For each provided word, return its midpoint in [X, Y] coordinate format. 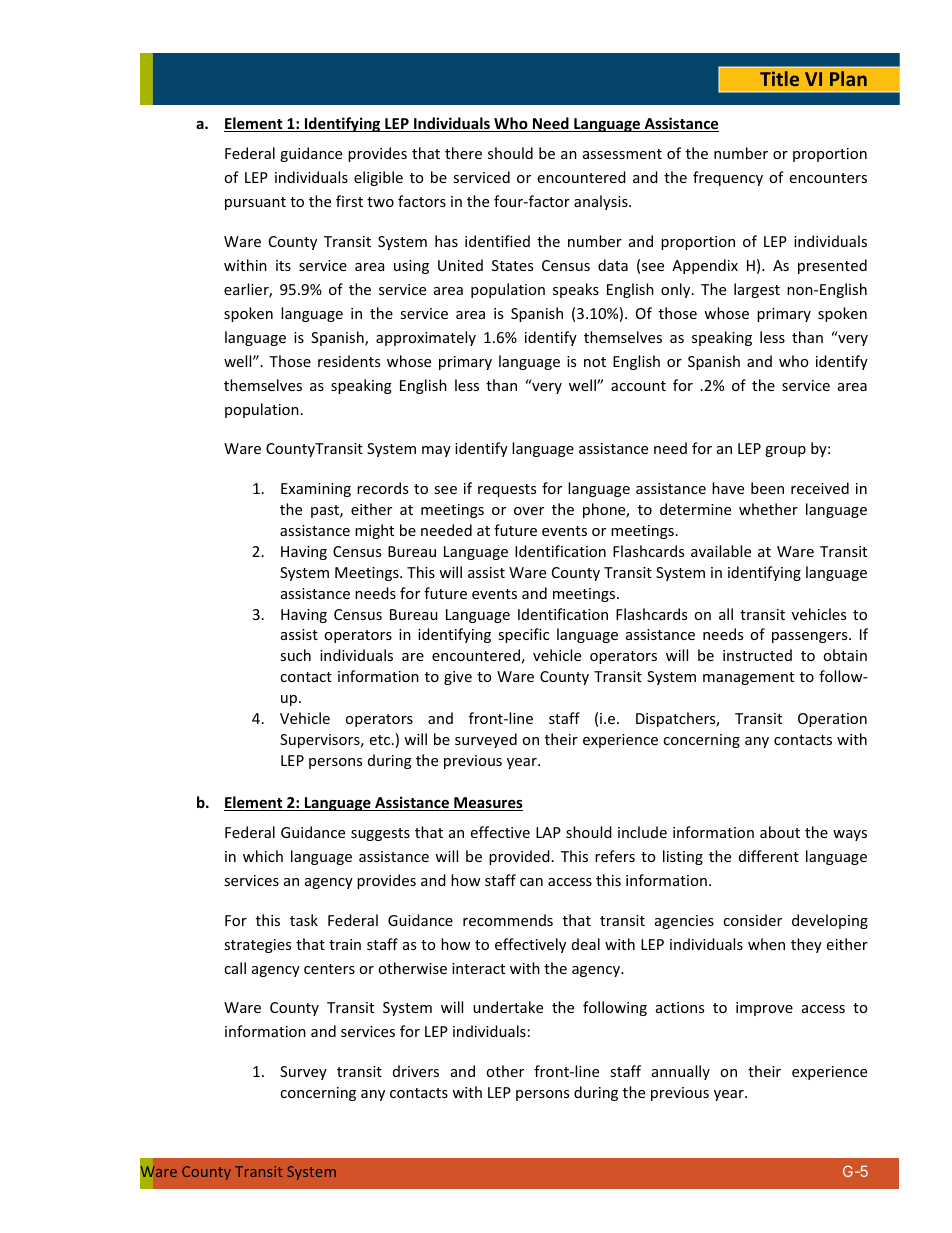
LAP [548, 832]
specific [523, 635]
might [374, 531]
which [263, 856]
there [463, 153]
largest [757, 290]
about [780, 832]
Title [779, 78]
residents [349, 361]
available [721, 551]
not [595, 362]
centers [329, 969]
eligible [378, 178]
